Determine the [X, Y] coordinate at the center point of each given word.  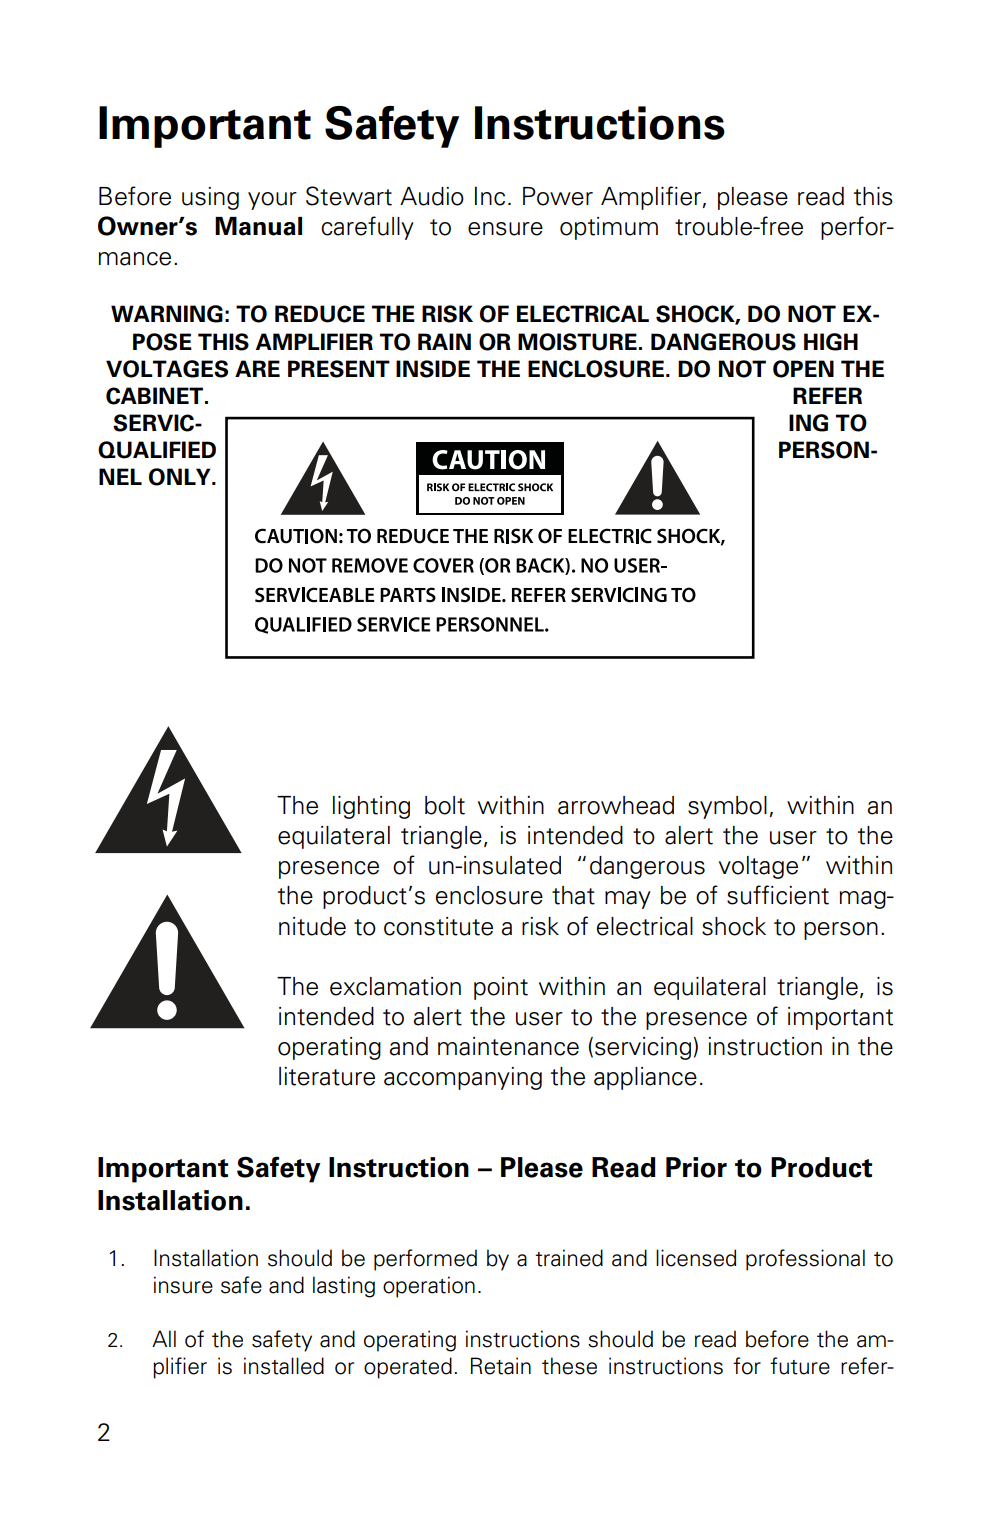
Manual [258, 226]
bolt [445, 805]
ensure [505, 229]
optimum [609, 228]
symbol [727, 807]
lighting [371, 807]
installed [284, 1366]
